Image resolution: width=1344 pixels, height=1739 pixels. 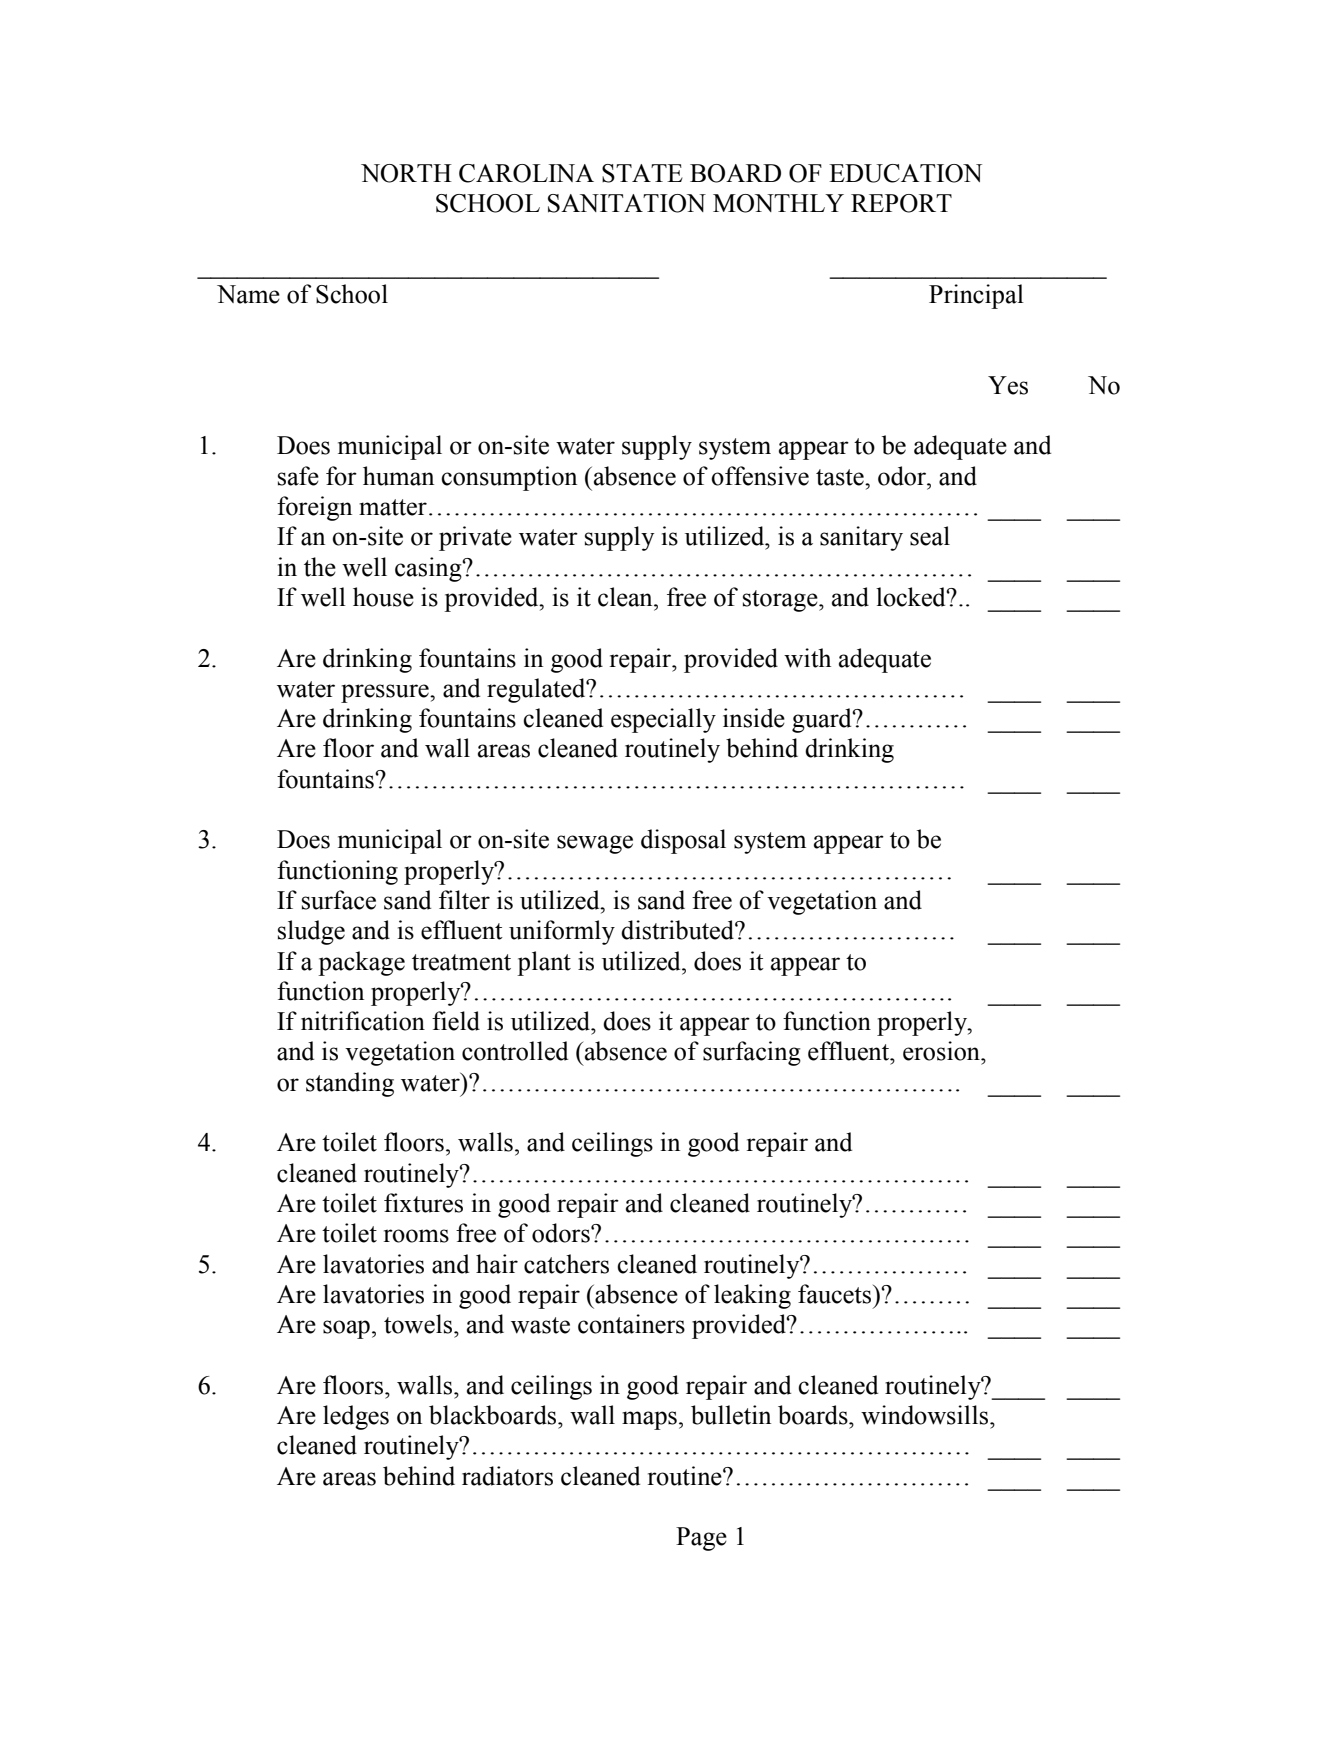 I want to click on REPORT, so click(x=901, y=203).
